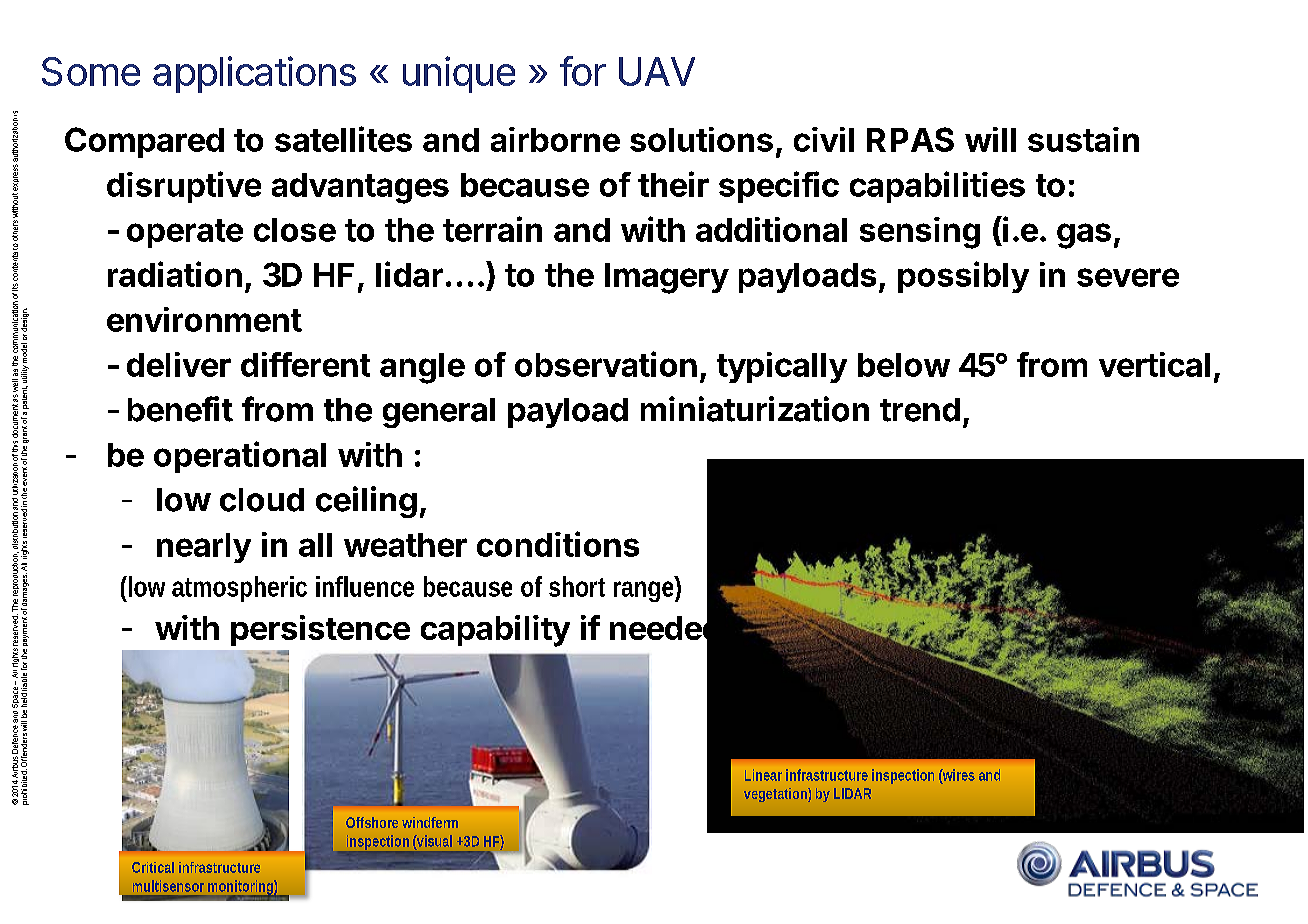  What do you see at coordinates (254, 74) in the screenshot?
I see `applications` at bounding box center [254, 74].
